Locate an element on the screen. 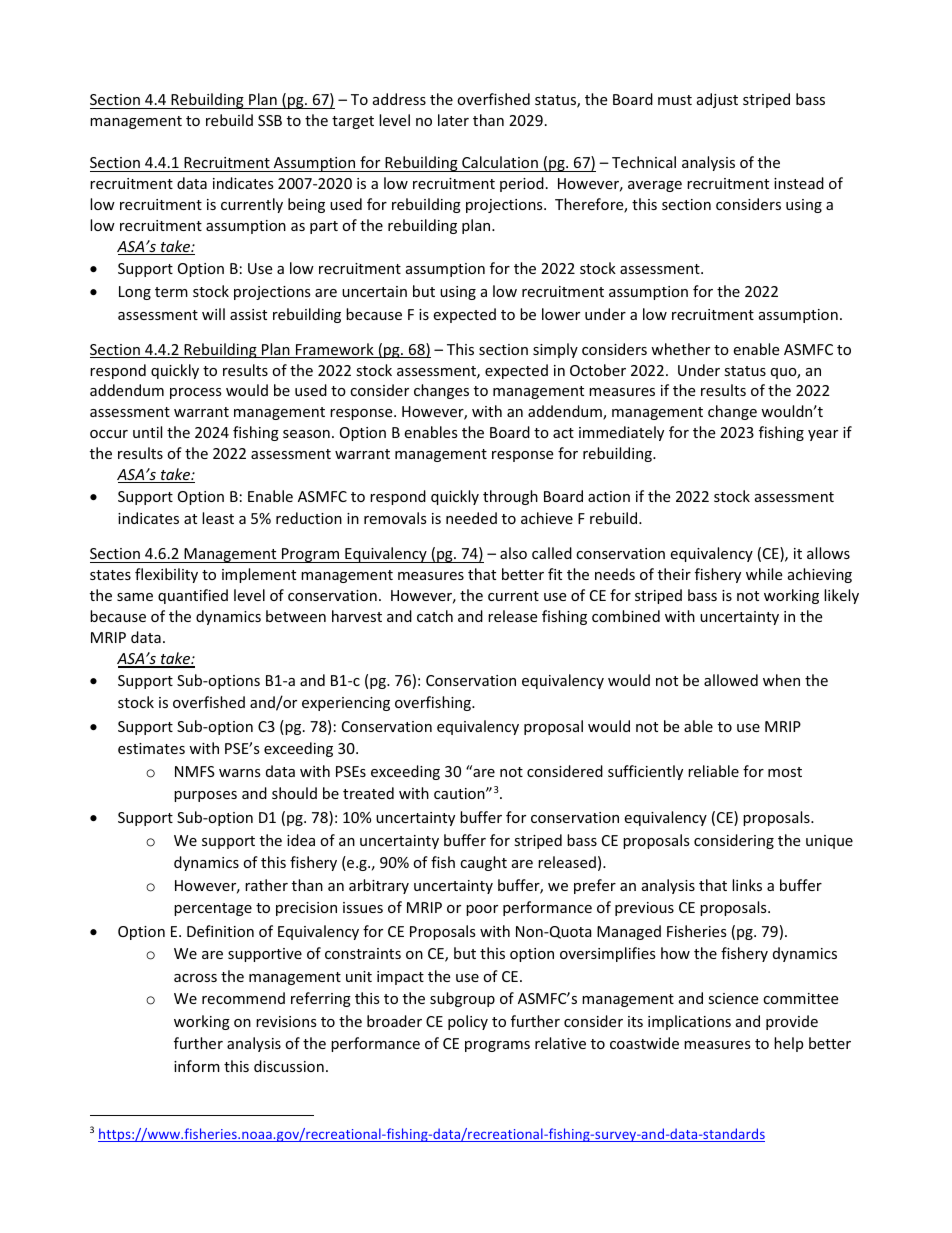 Image resolution: width=952 pixels, height=1233 pixels. policy is located at coordinates (468, 1022).
